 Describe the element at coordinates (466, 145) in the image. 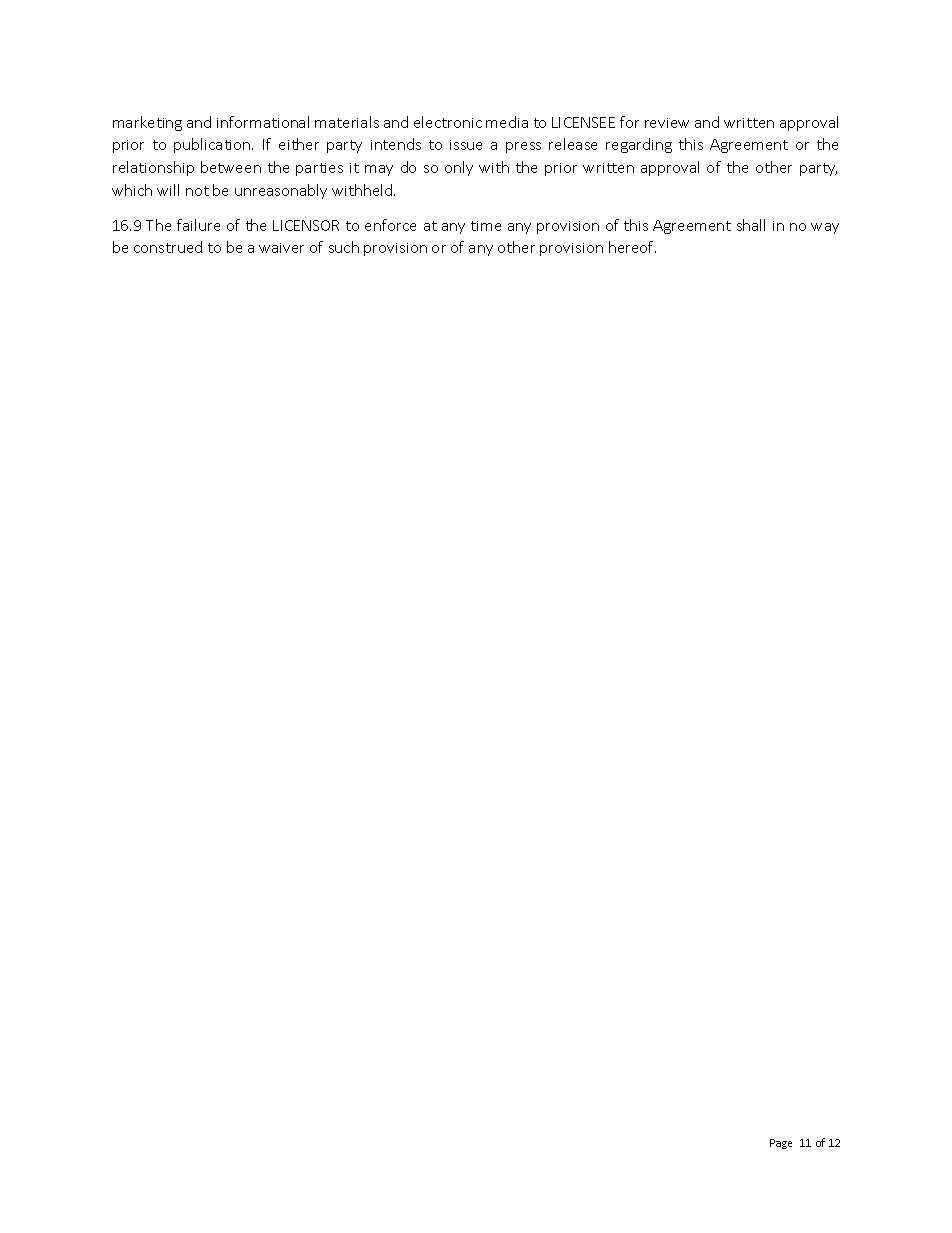

I see `issue` at that location.
